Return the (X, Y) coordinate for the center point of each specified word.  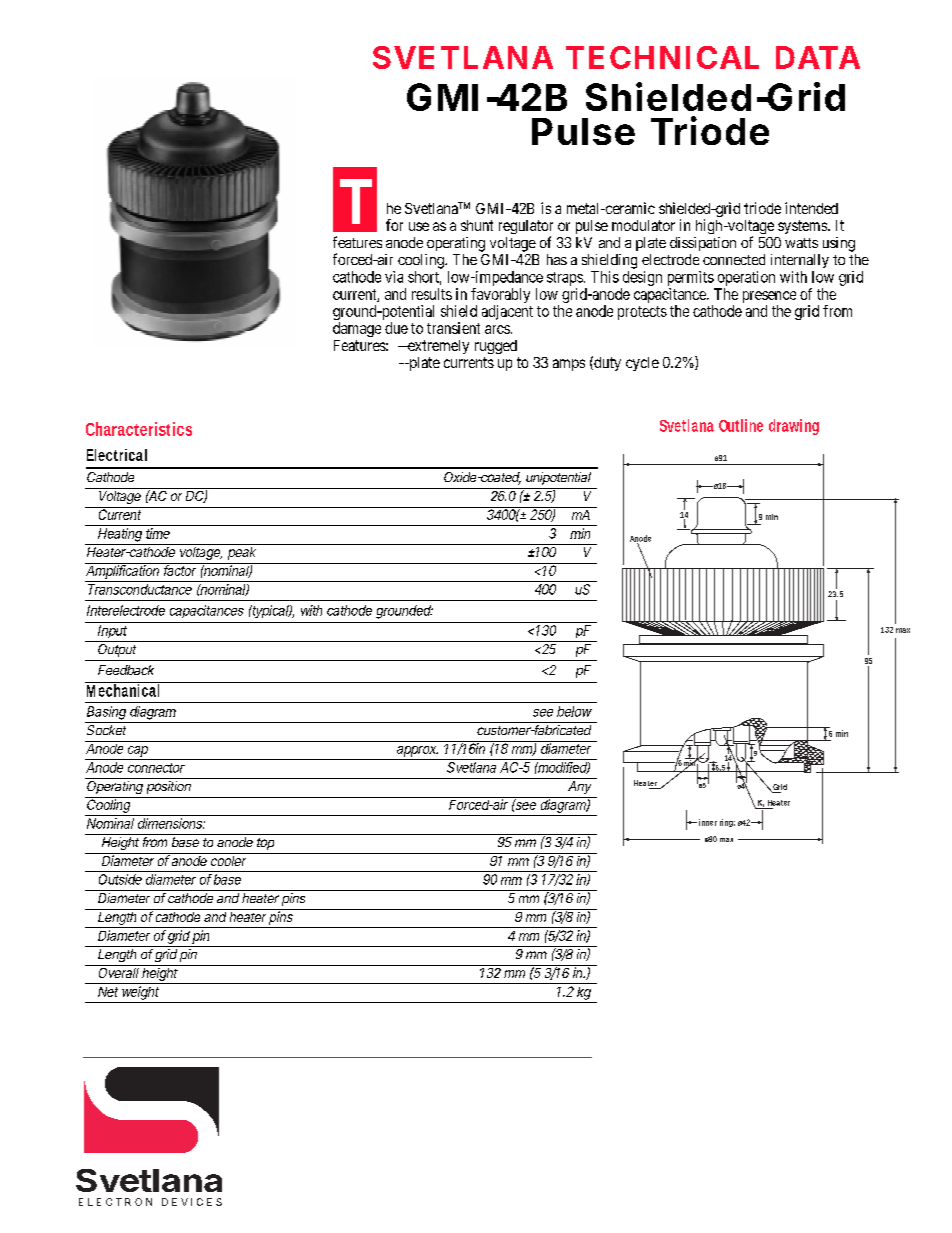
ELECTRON (115, 1202)
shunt (477, 225)
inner (708, 822)
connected (734, 259)
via (394, 277)
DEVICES (192, 1202)
